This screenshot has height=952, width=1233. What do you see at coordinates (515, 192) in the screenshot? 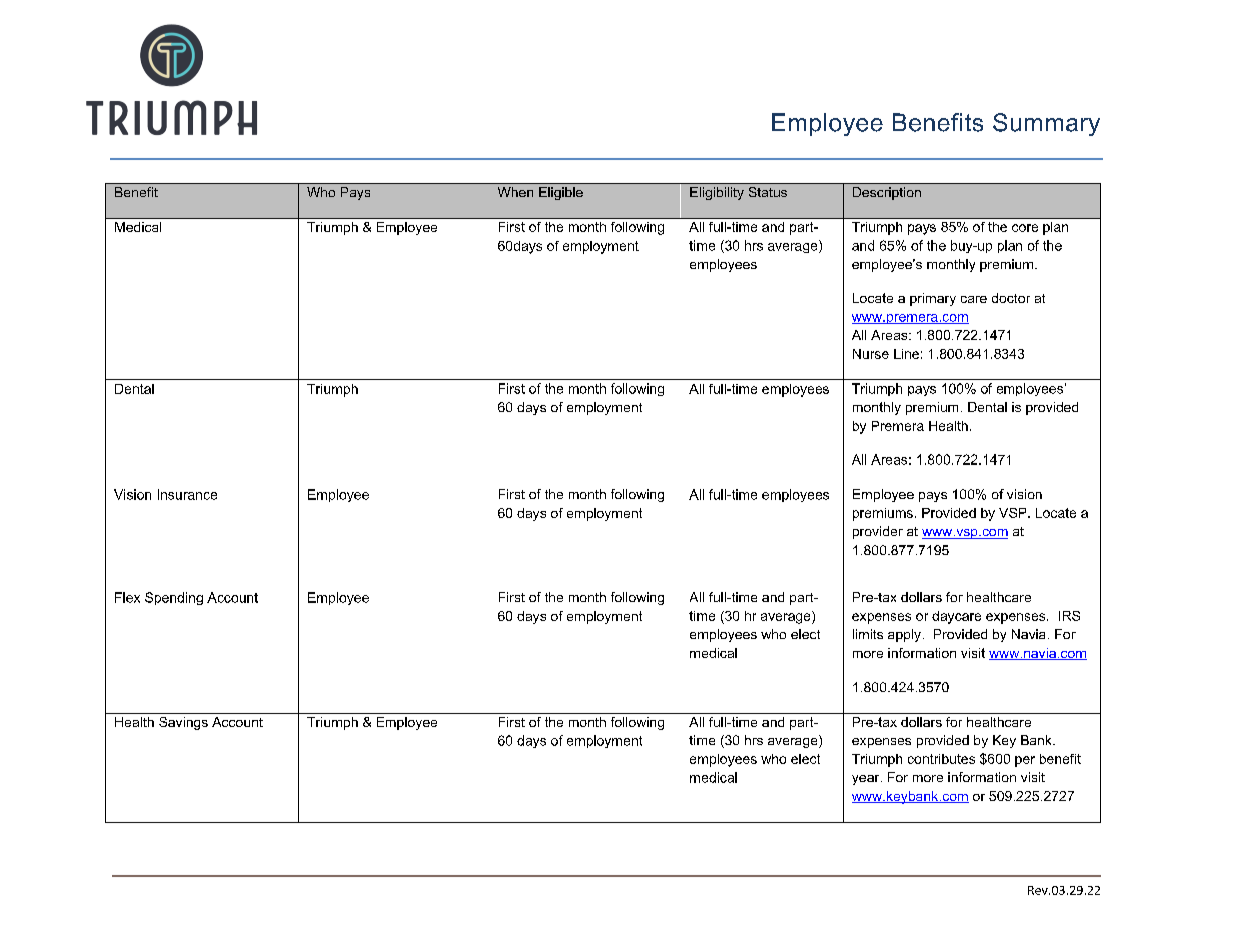
I see `When` at bounding box center [515, 192].
